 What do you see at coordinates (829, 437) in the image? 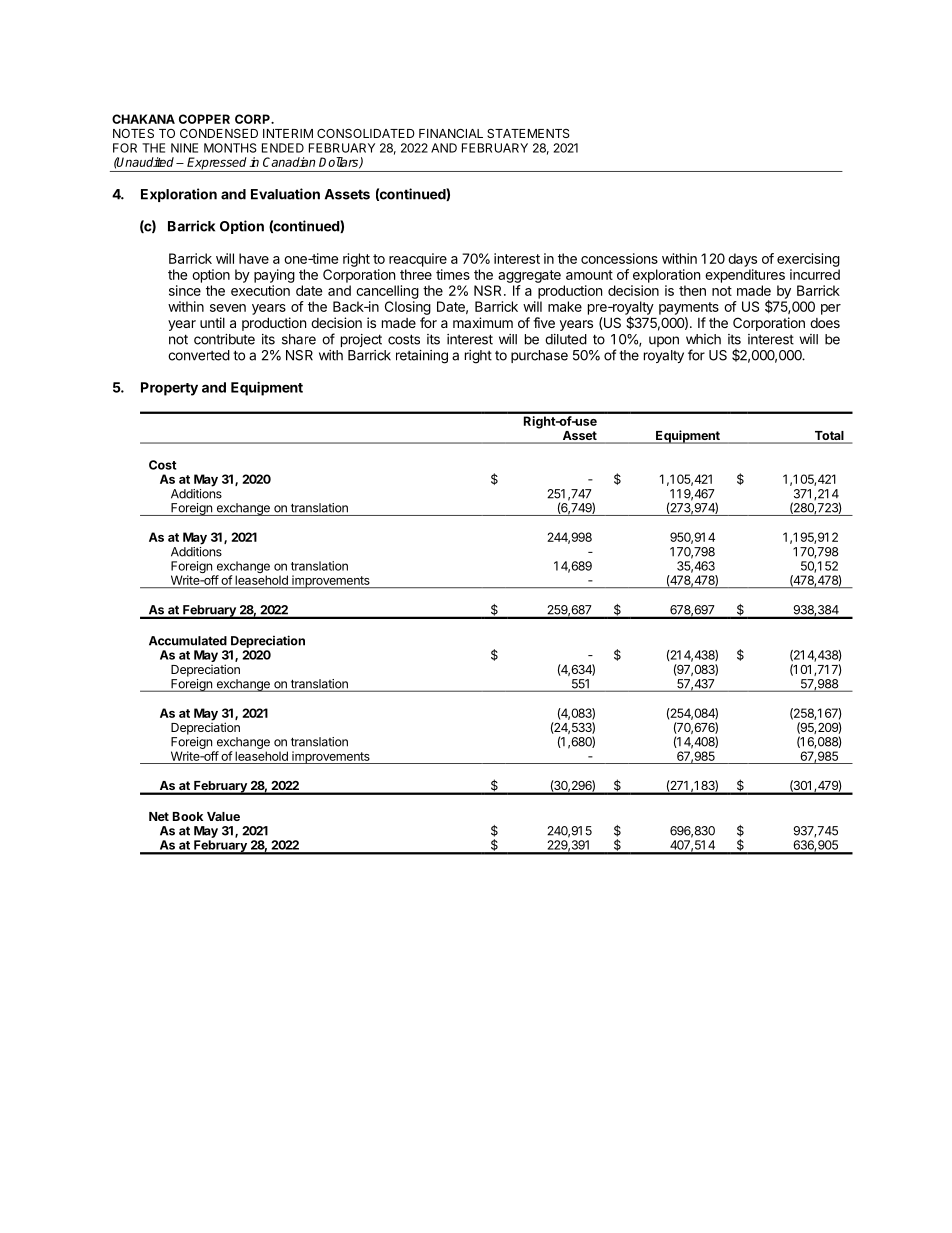
I see `Total` at bounding box center [829, 437].
